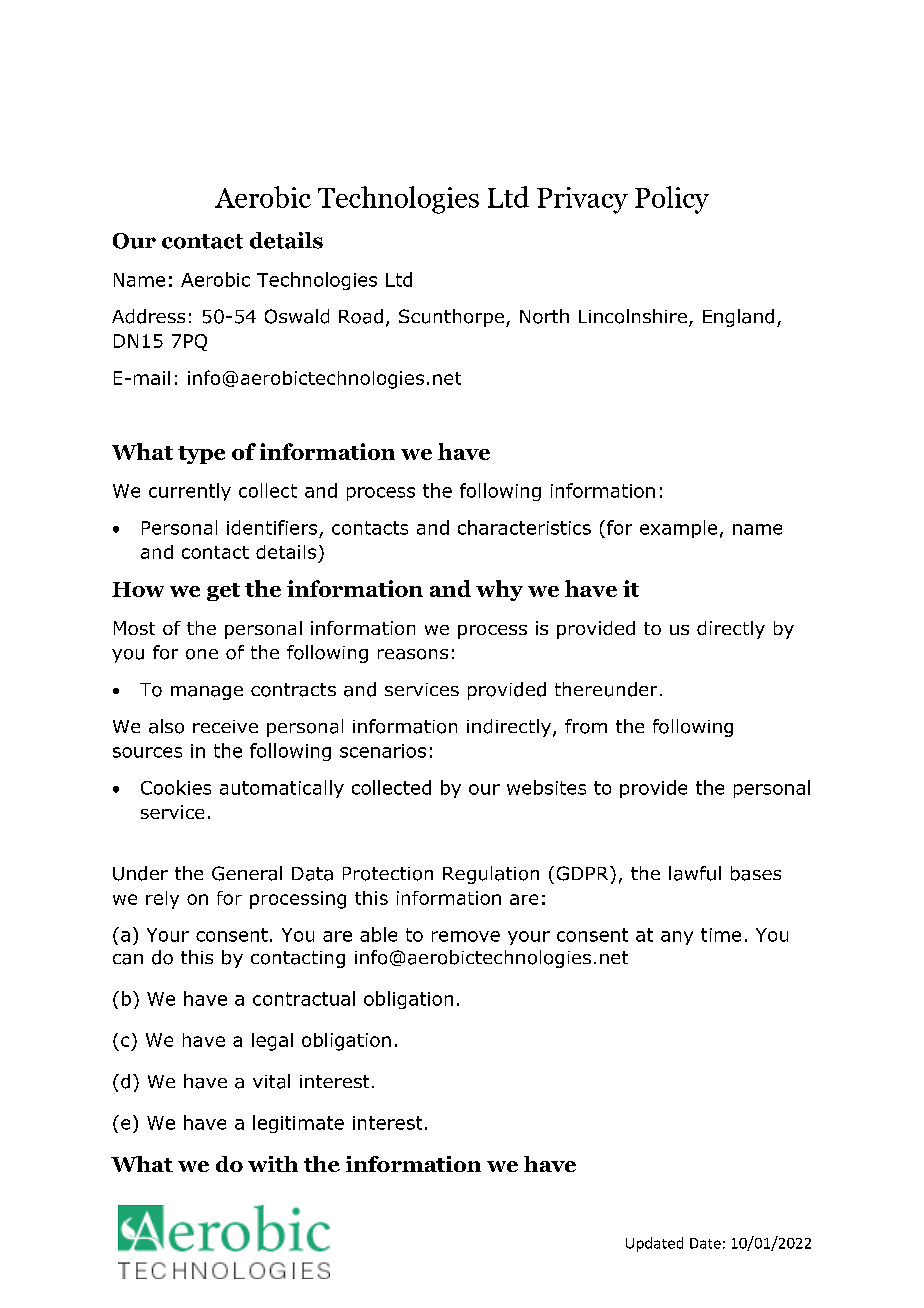 This screenshot has width=924, height=1308. Describe the element at coordinates (524, 527) in the screenshot. I see `characteristics` at that location.
